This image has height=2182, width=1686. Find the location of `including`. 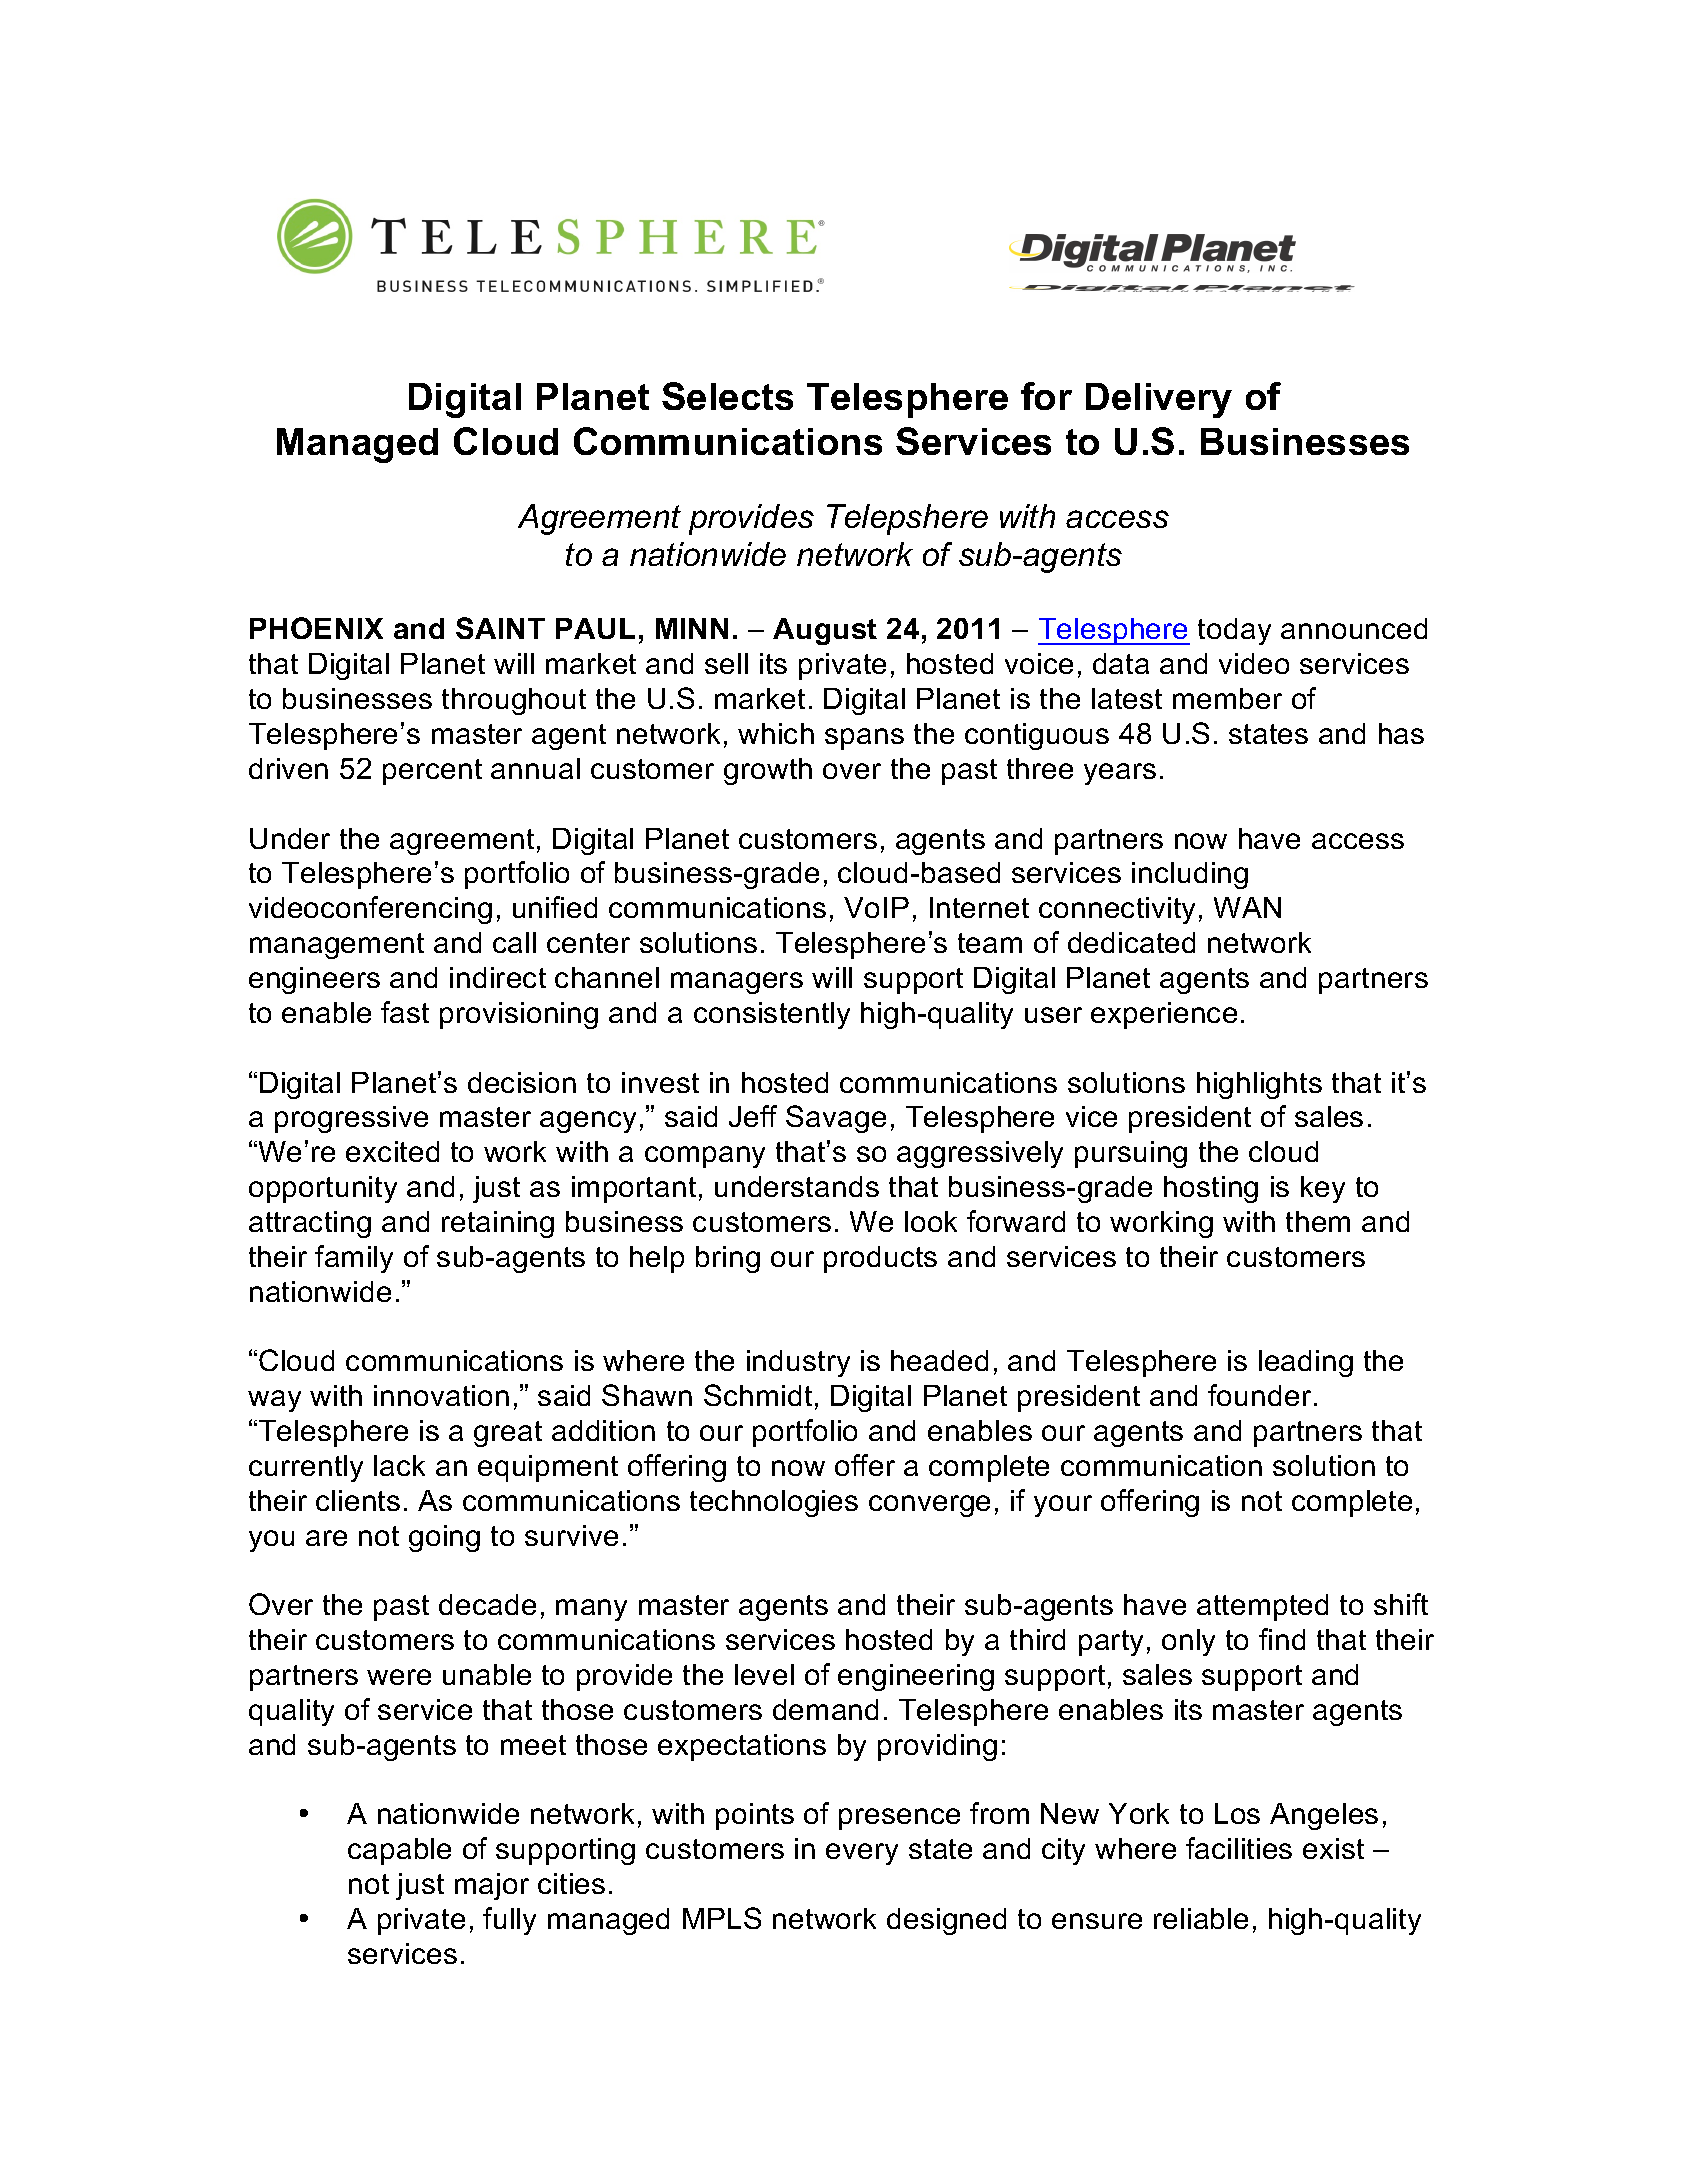

including is located at coordinates (1190, 875).
